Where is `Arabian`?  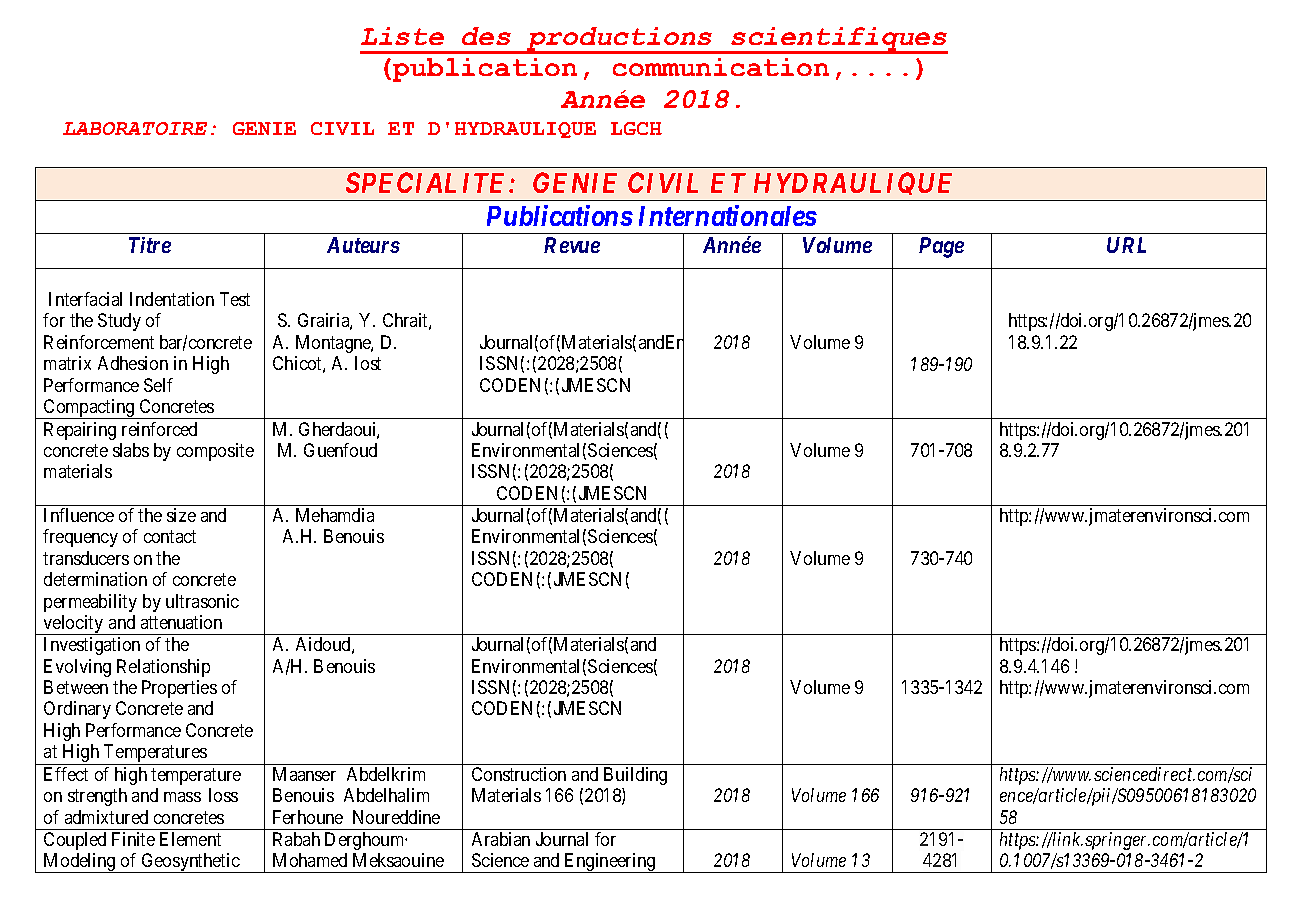
Arabian is located at coordinates (501, 839).
